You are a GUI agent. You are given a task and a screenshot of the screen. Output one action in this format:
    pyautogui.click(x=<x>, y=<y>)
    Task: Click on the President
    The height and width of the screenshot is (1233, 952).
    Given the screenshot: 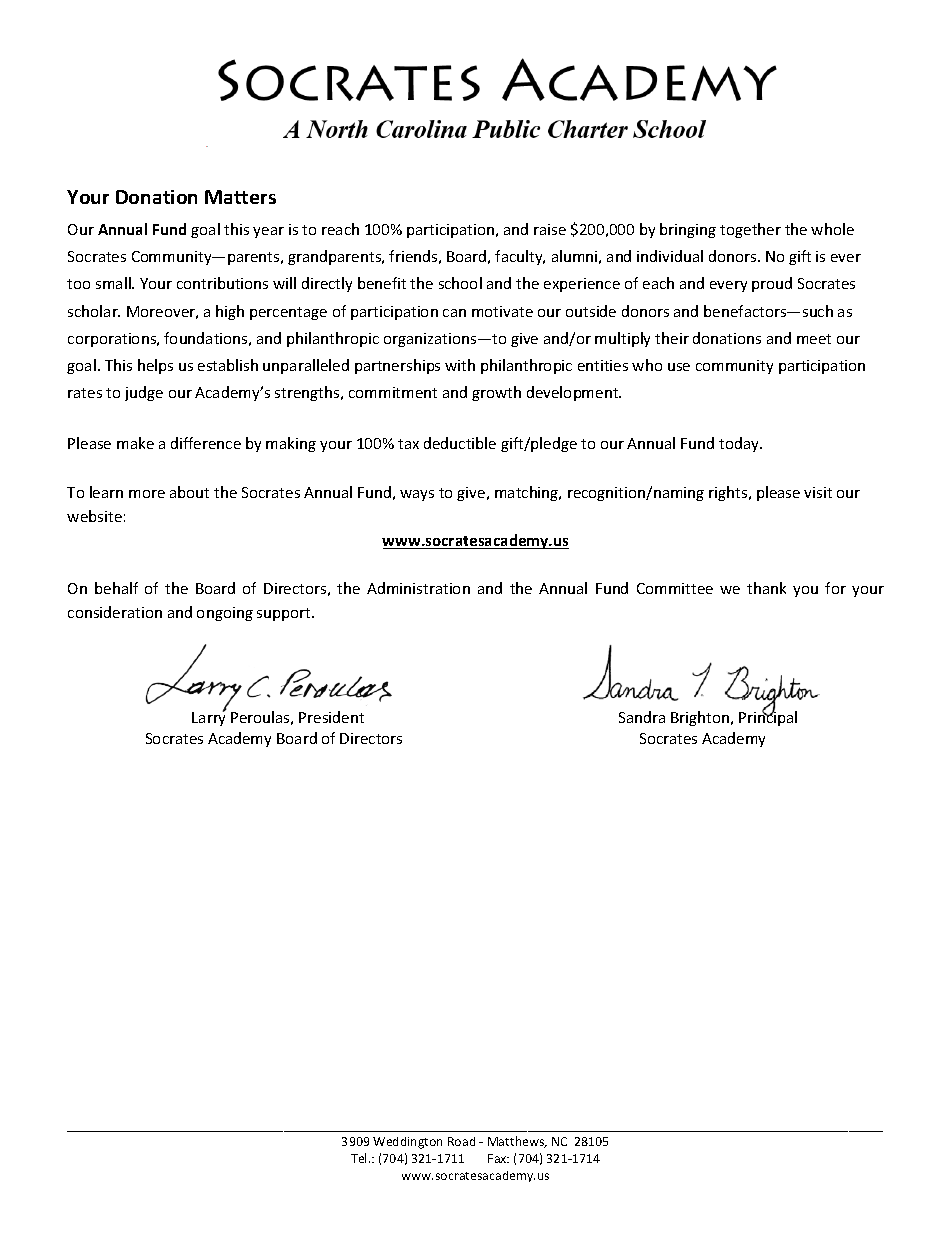 What is the action you would take?
    pyautogui.click(x=331, y=717)
